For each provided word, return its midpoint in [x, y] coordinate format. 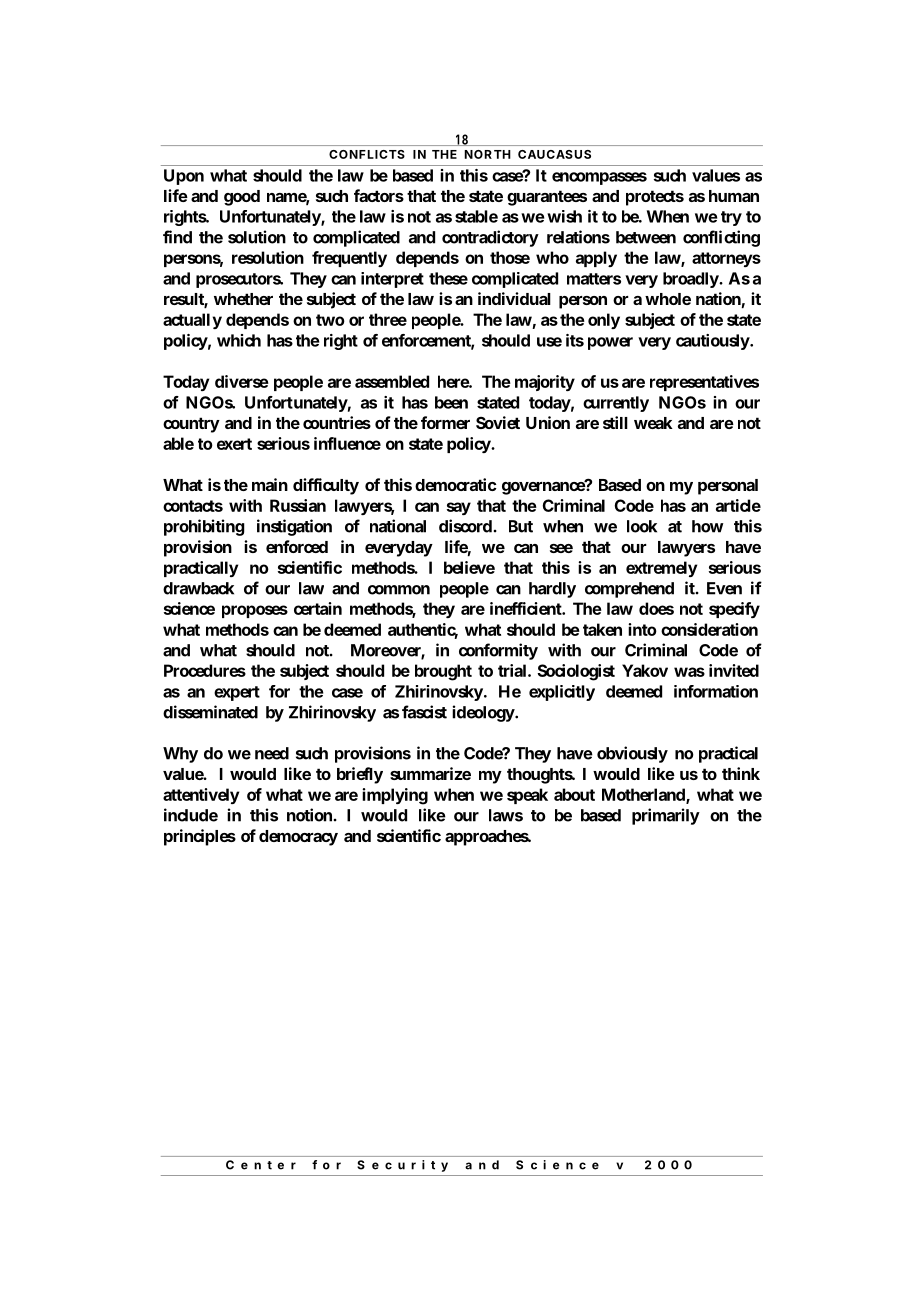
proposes [255, 611]
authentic [423, 630]
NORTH [488, 154]
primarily [666, 816]
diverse [242, 381]
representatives [704, 383]
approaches [488, 838]
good [242, 198]
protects [655, 198]
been [451, 402]
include [191, 815]
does [656, 608]
